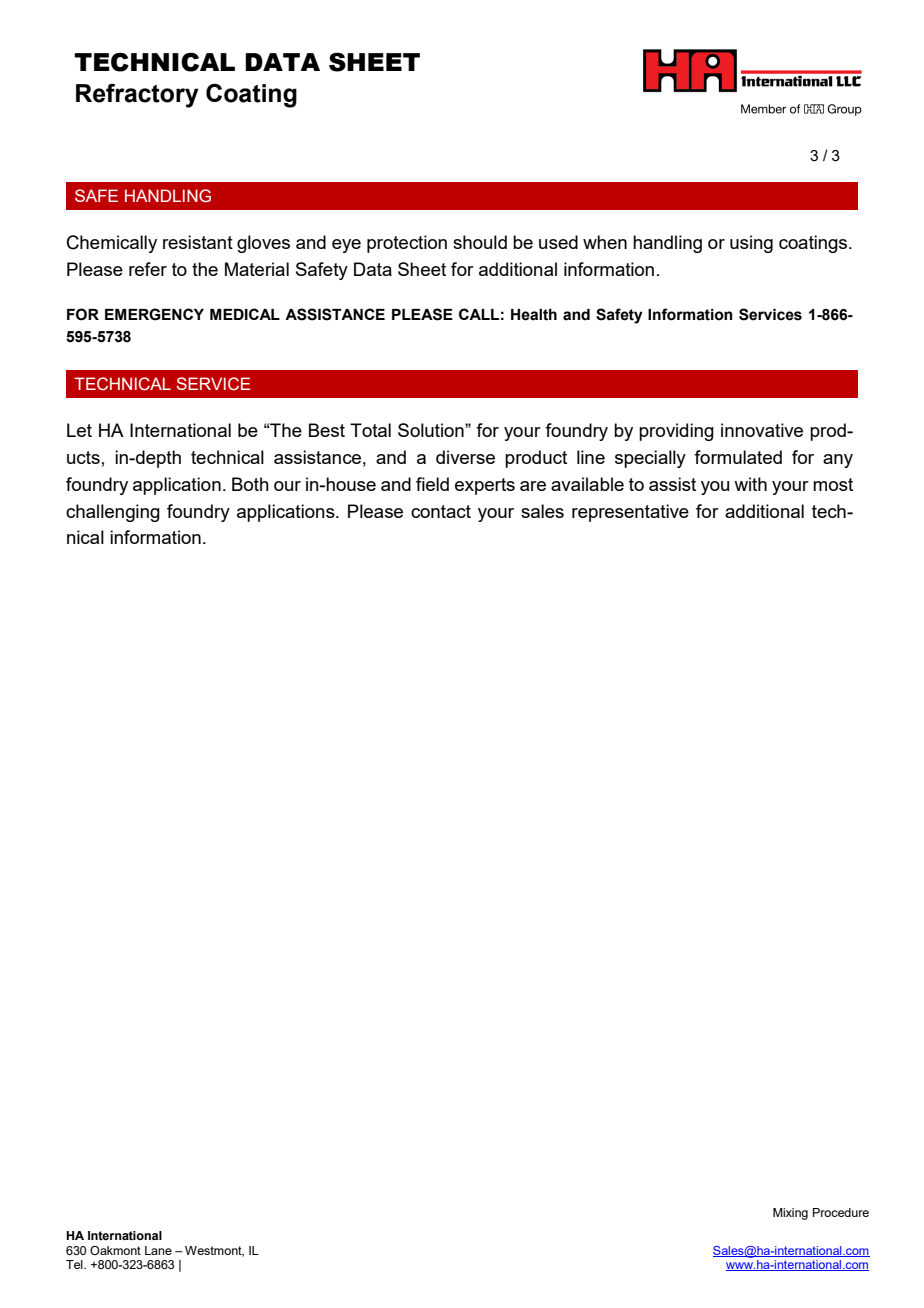  What do you see at coordinates (751, 244) in the screenshot?
I see `using` at bounding box center [751, 244].
